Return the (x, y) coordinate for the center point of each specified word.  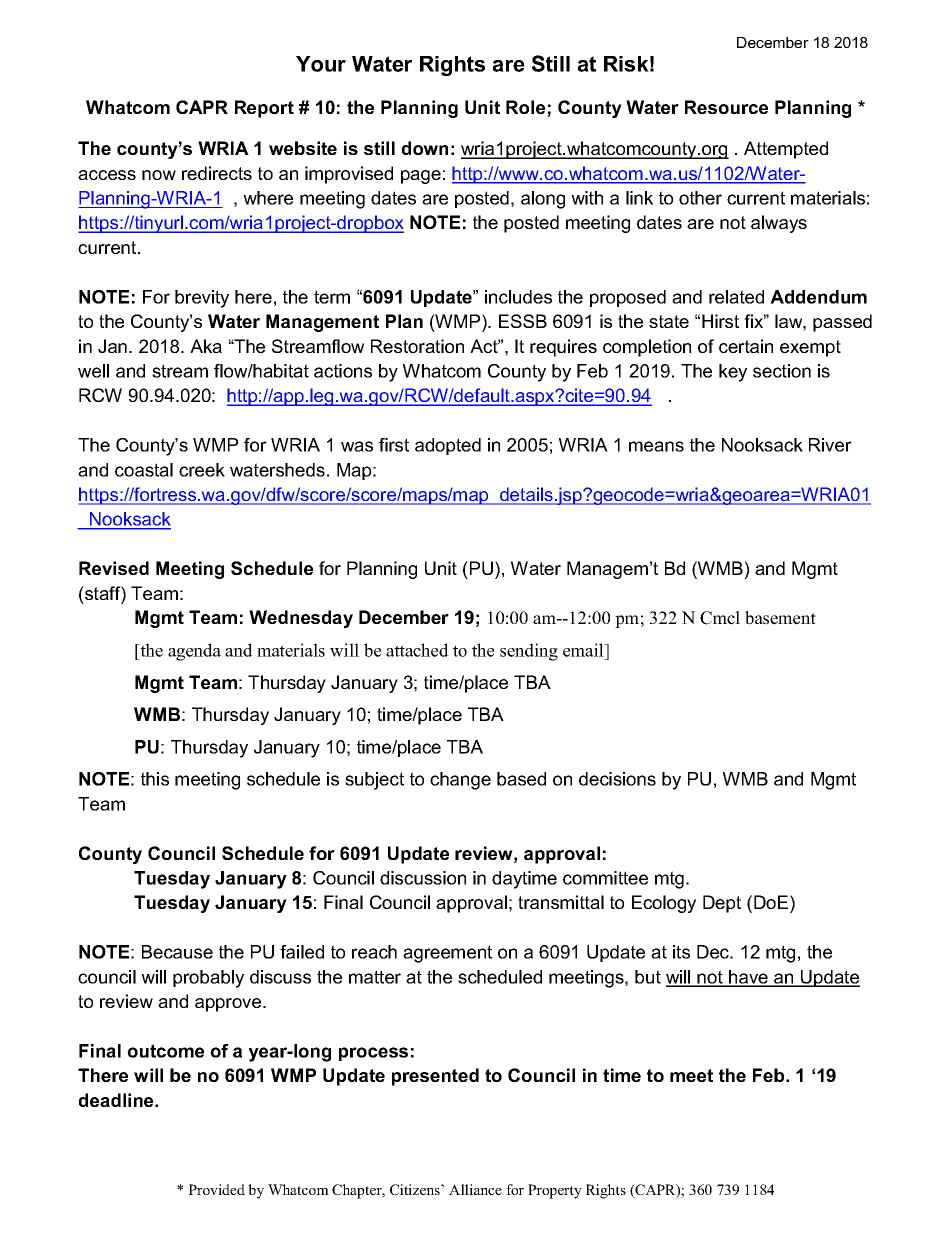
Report (264, 109)
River (830, 445)
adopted (448, 446)
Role (527, 108)
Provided (217, 1189)
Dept (722, 904)
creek (202, 470)
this (155, 779)
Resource (726, 107)
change (460, 781)
